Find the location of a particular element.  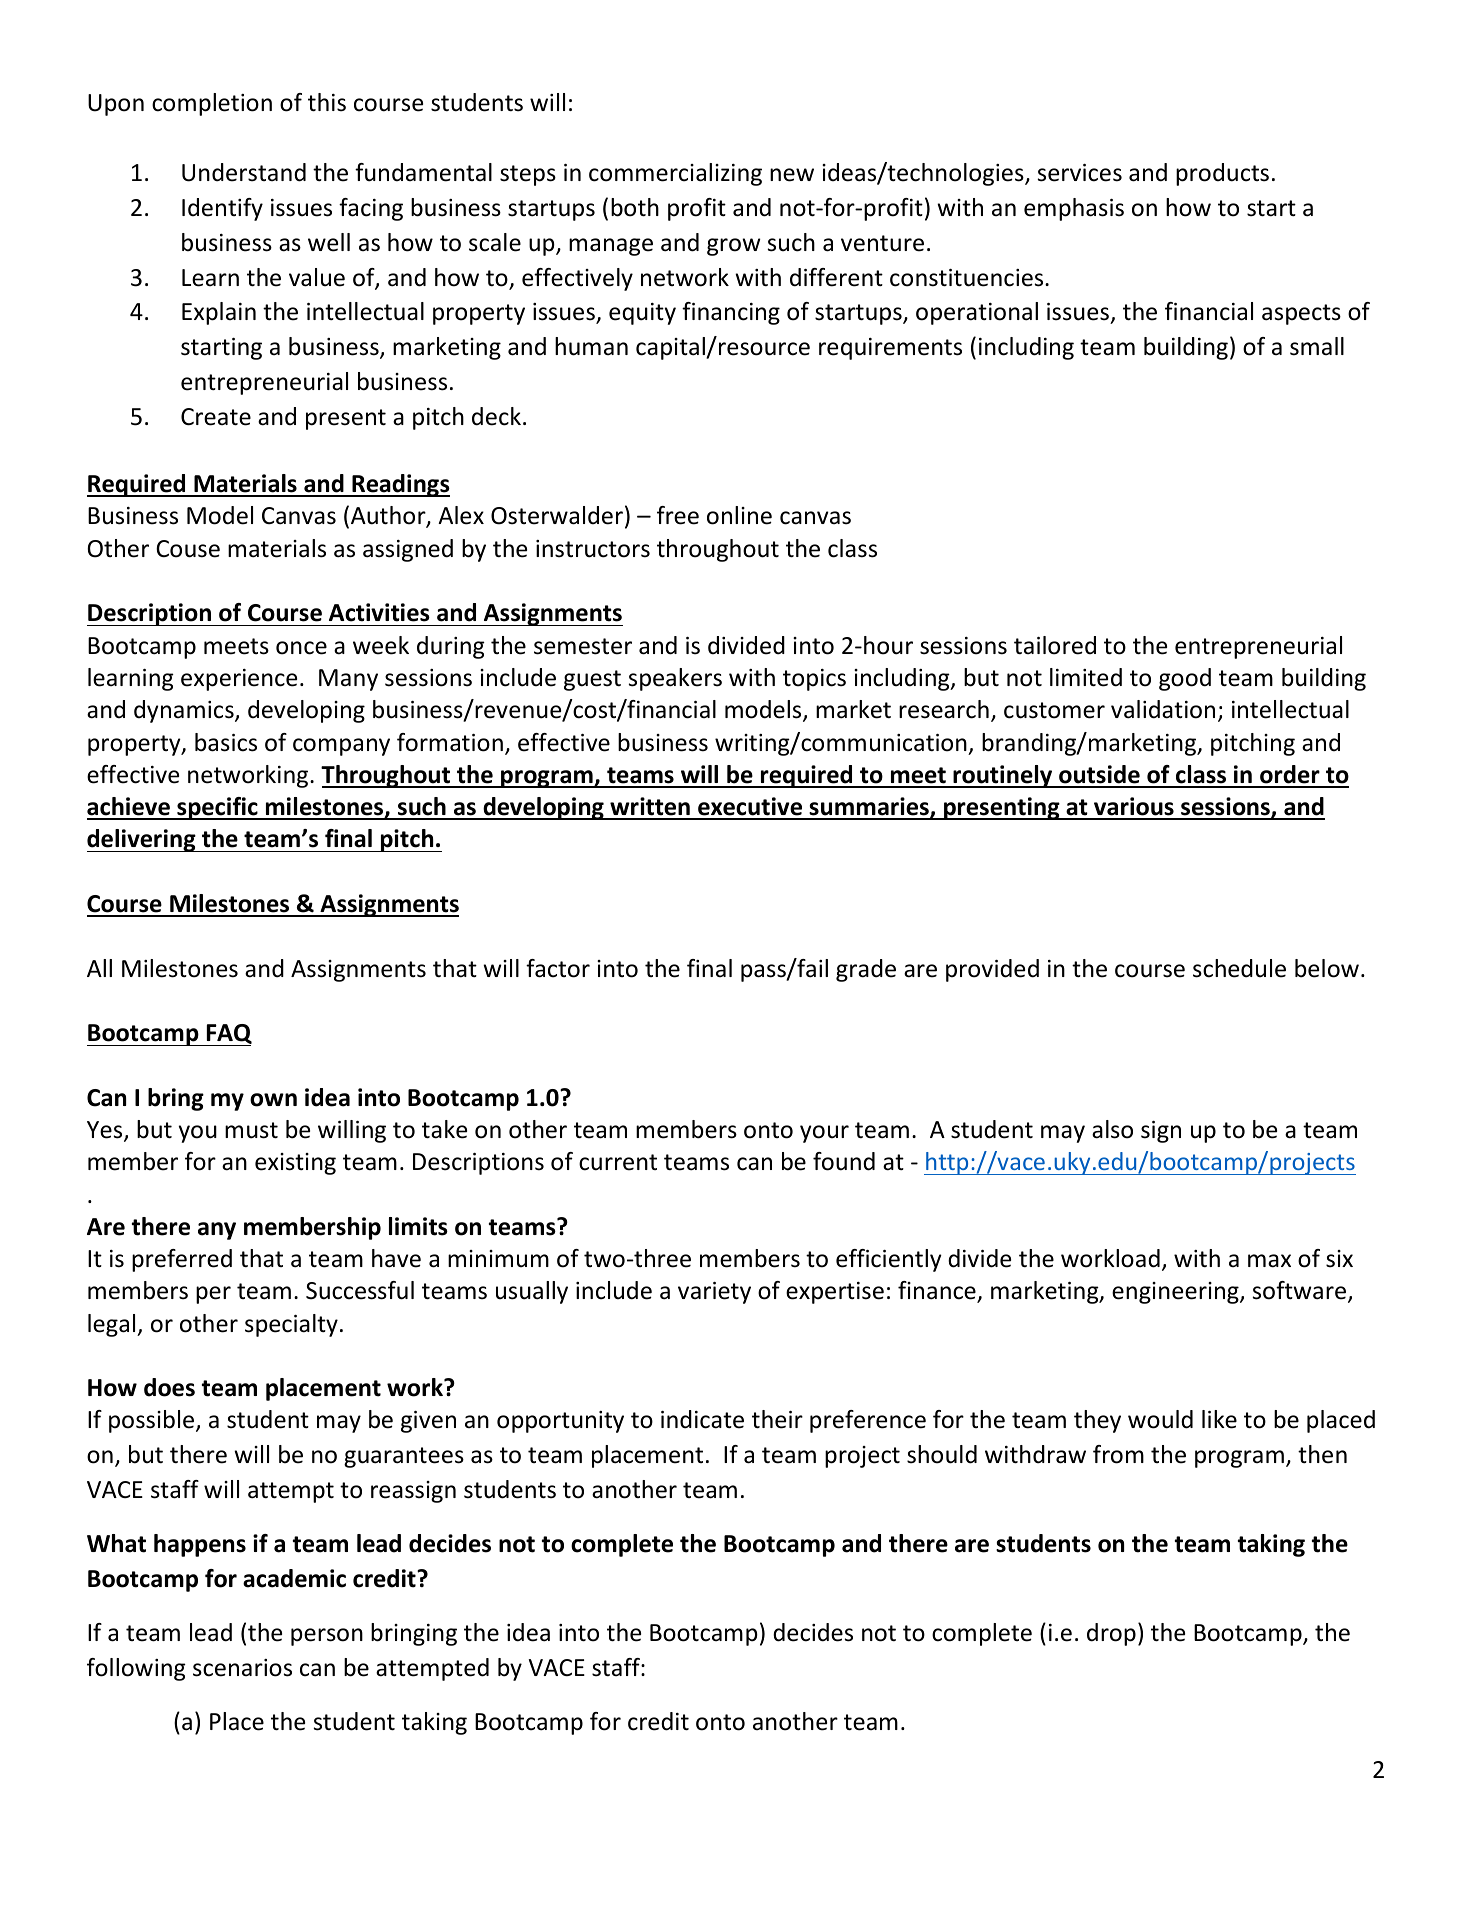

products is located at coordinates (1222, 174).
